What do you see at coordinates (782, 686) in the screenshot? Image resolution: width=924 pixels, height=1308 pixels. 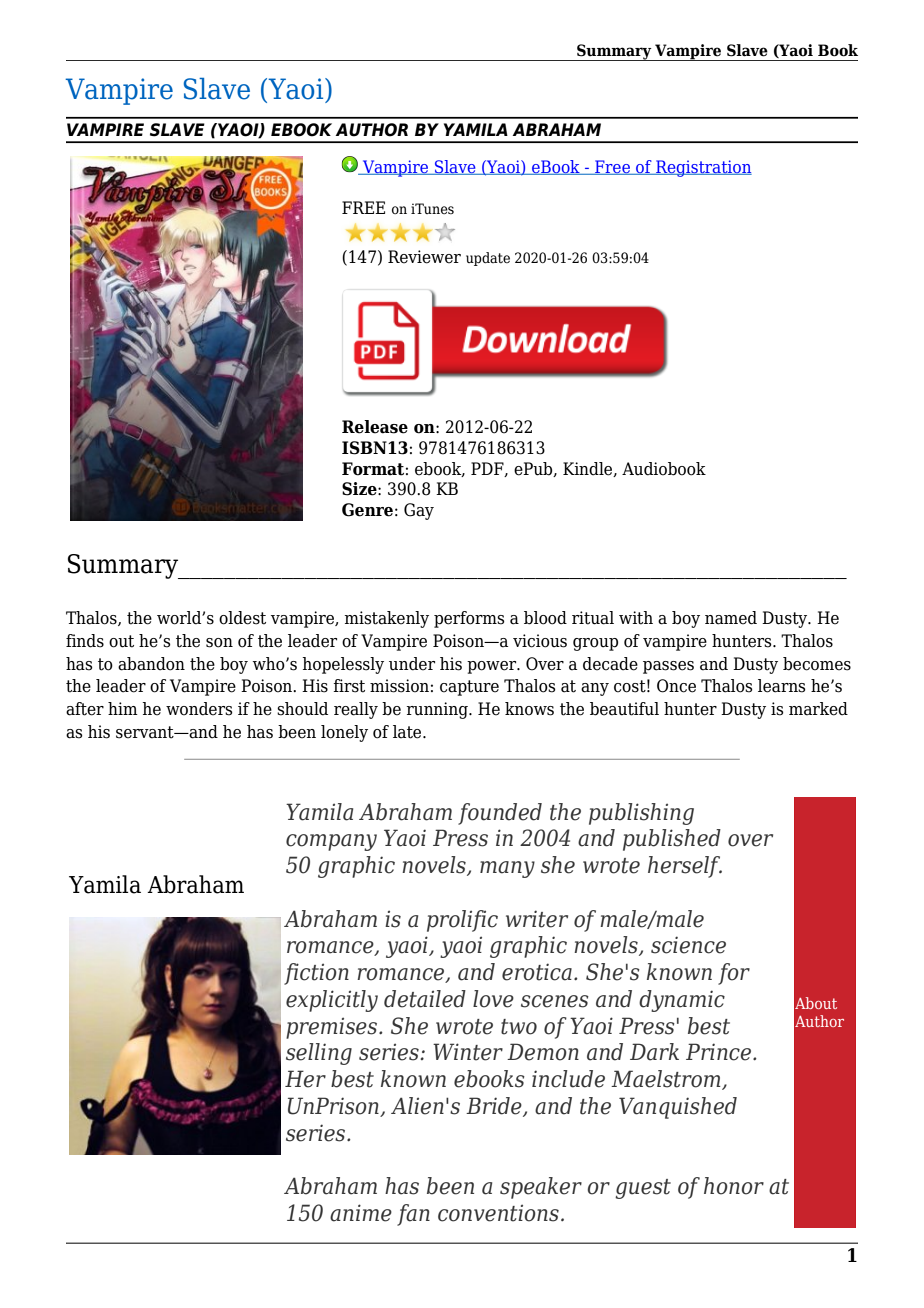 I see `learns` at bounding box center [782, 686].
